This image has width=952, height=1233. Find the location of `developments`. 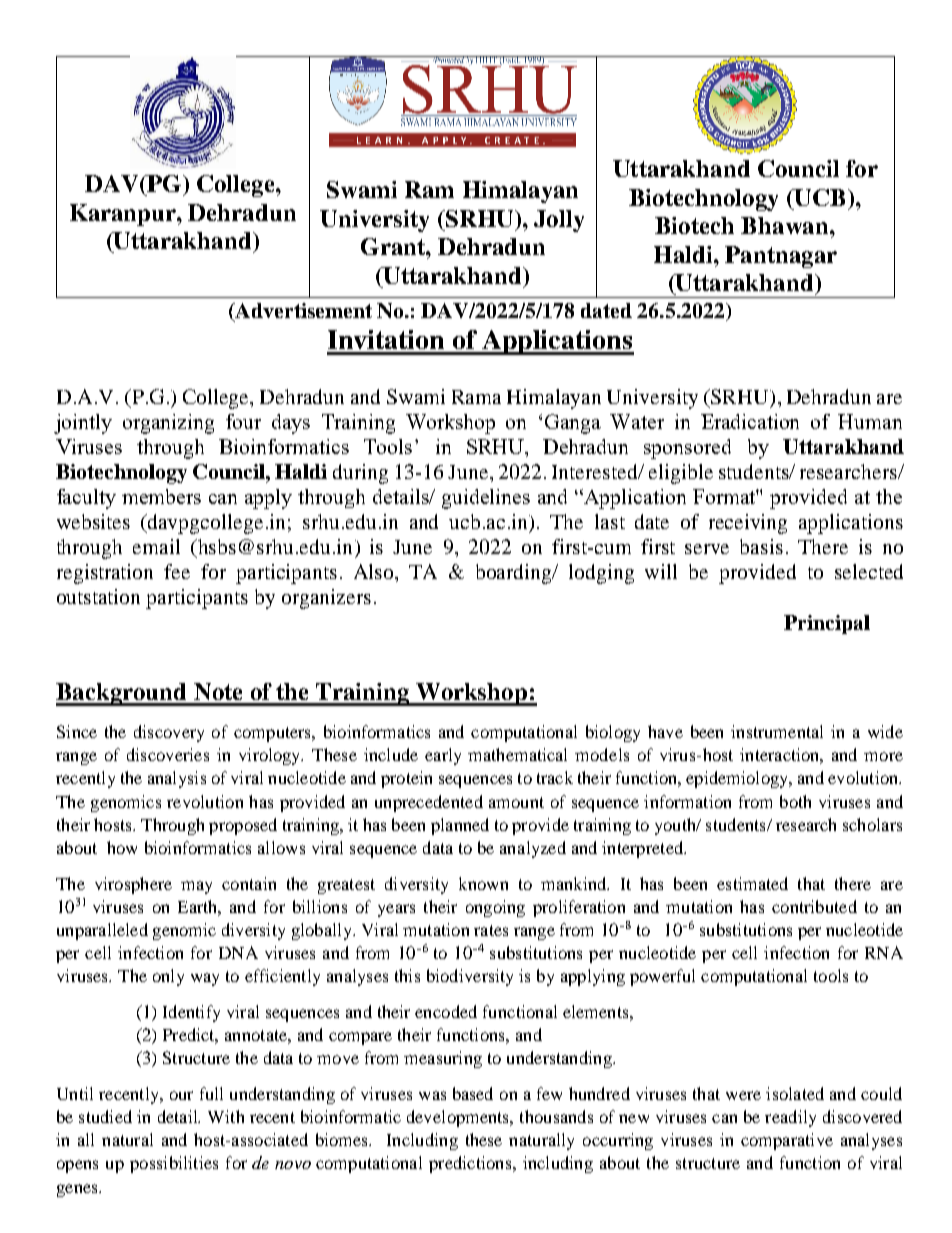

developments is located at coordinates (459, 1118).
